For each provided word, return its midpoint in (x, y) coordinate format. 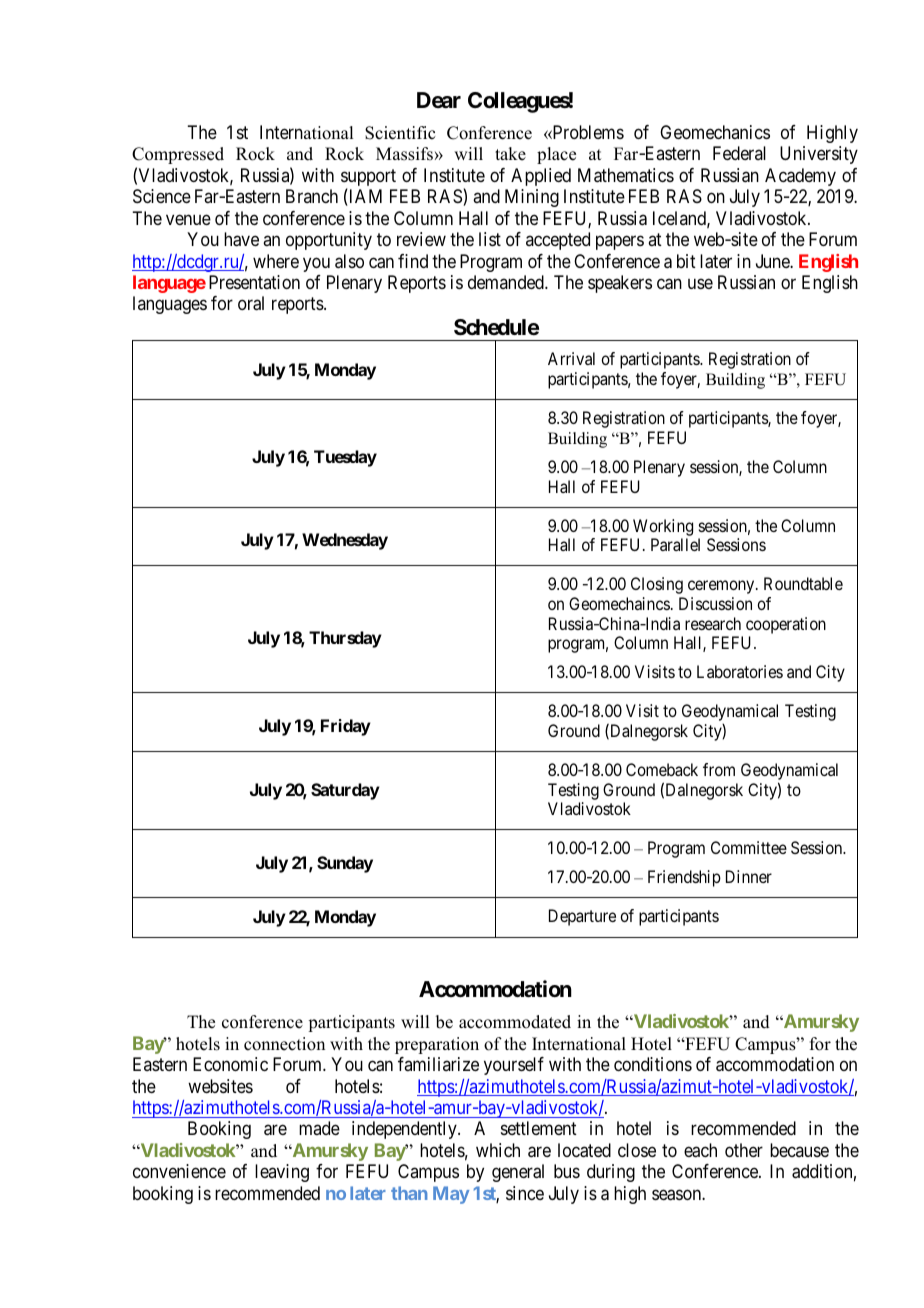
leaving (282, 1173)
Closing (657, 585)
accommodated (515, 1022)
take (510, 154)
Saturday (345, 791)
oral (251, 303)
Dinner (749, 876)
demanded (507, 282)
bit (686, 261)
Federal (739, 153)
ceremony (722, 587)
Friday (346, 727)
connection (284, 1044)
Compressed (178, 155)
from (719, 769)
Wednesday (345, 541)
